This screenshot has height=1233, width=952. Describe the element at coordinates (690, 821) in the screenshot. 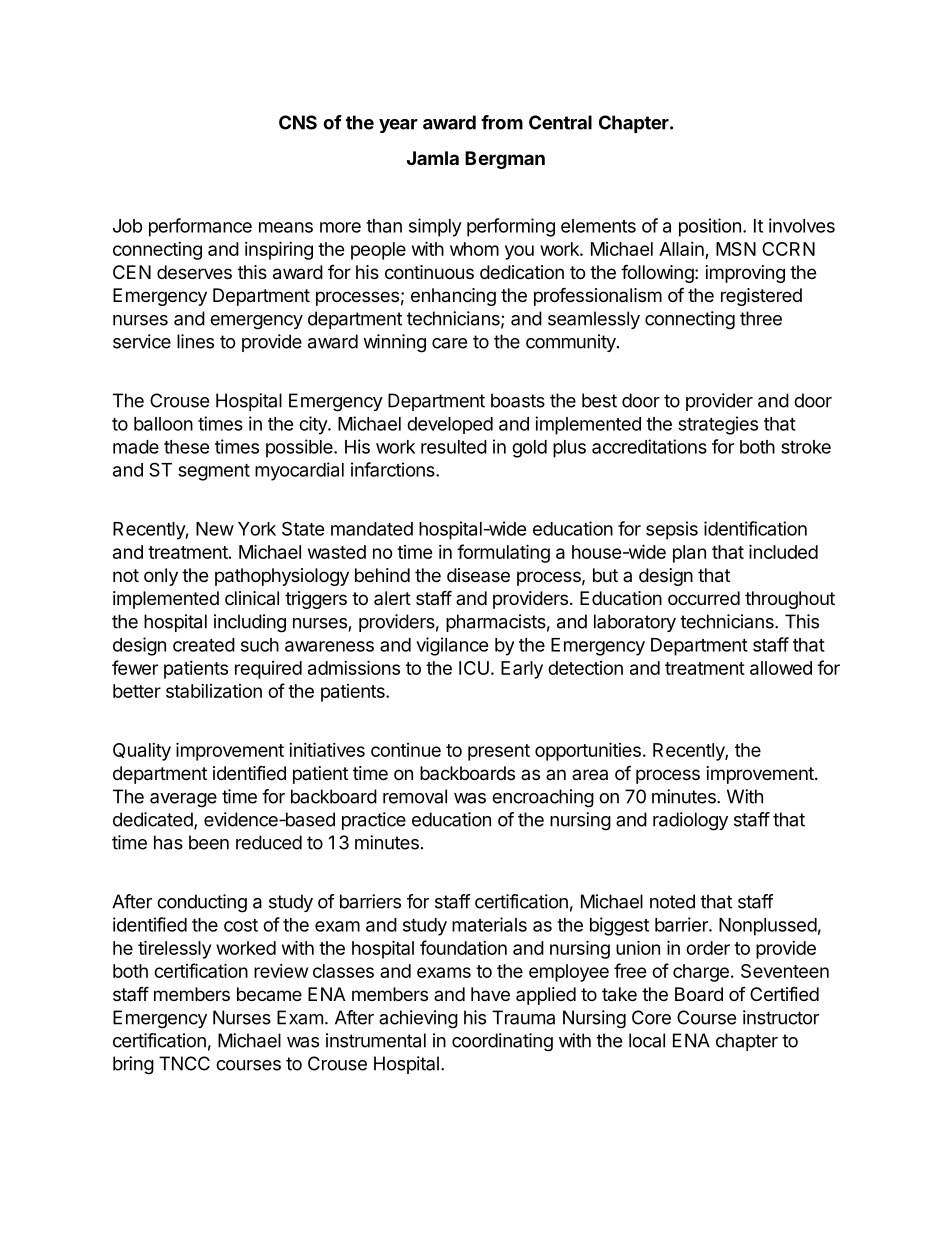

I see `radiology` at that location.
